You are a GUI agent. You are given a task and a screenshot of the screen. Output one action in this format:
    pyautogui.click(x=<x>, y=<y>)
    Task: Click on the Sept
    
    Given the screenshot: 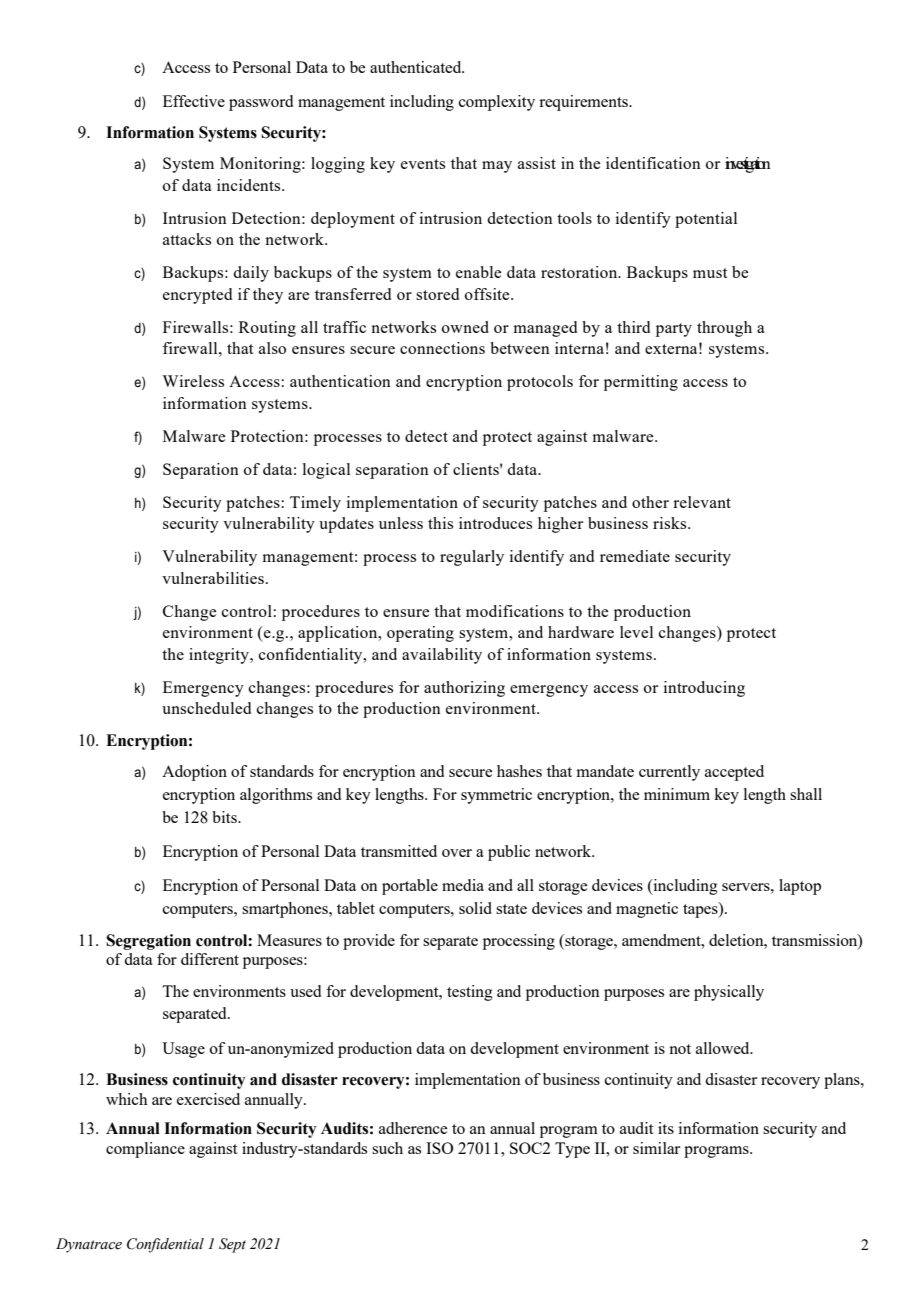 What is the action you would take?
    pyautogui.click(x=232, y=1245)
